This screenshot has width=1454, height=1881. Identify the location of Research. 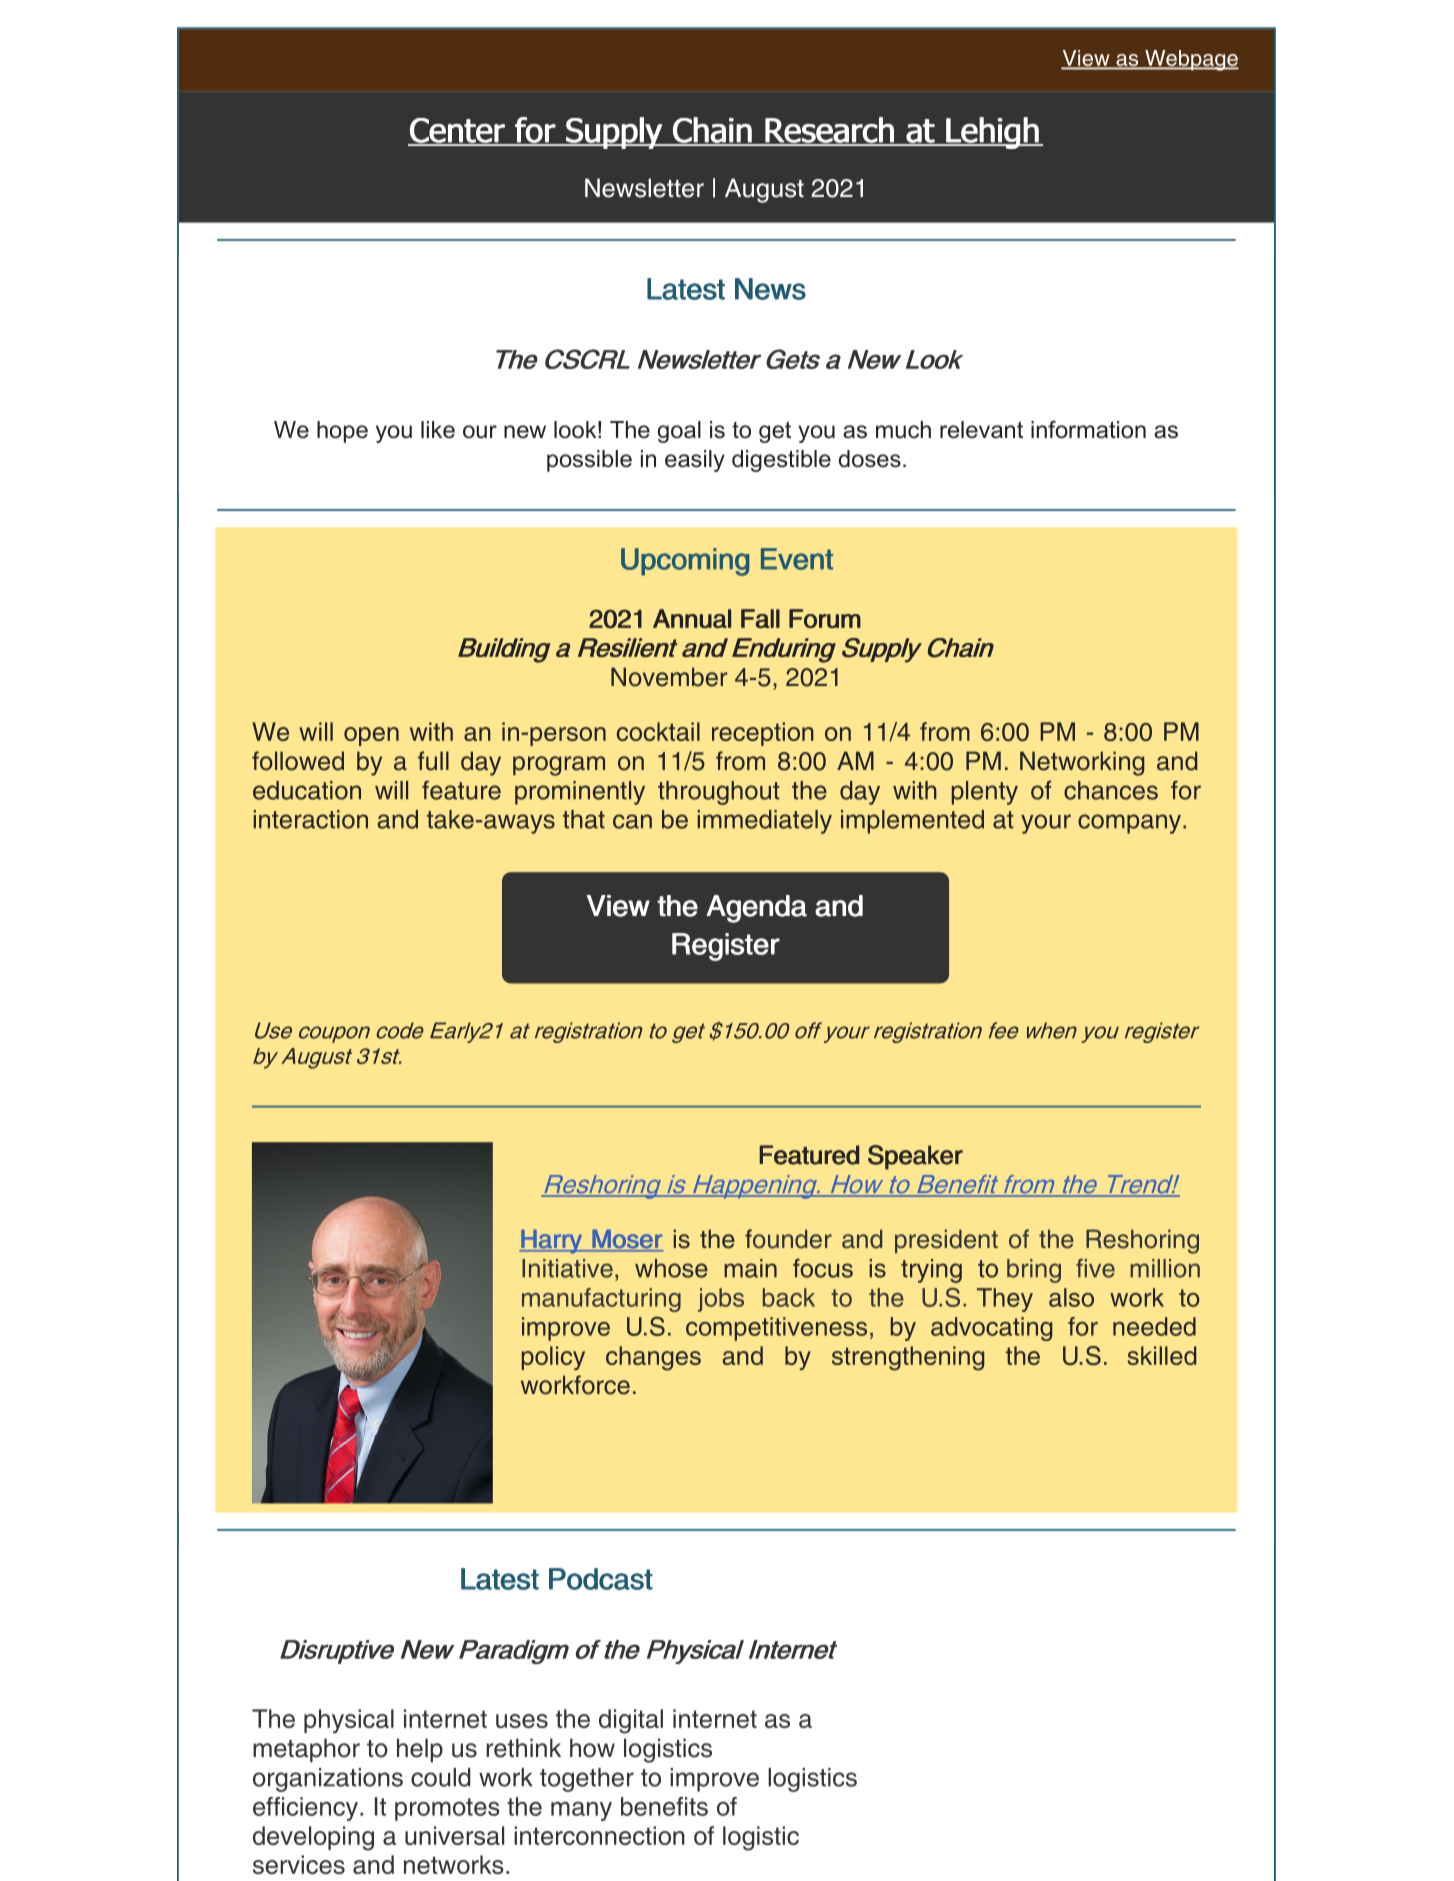
(829, 131).
